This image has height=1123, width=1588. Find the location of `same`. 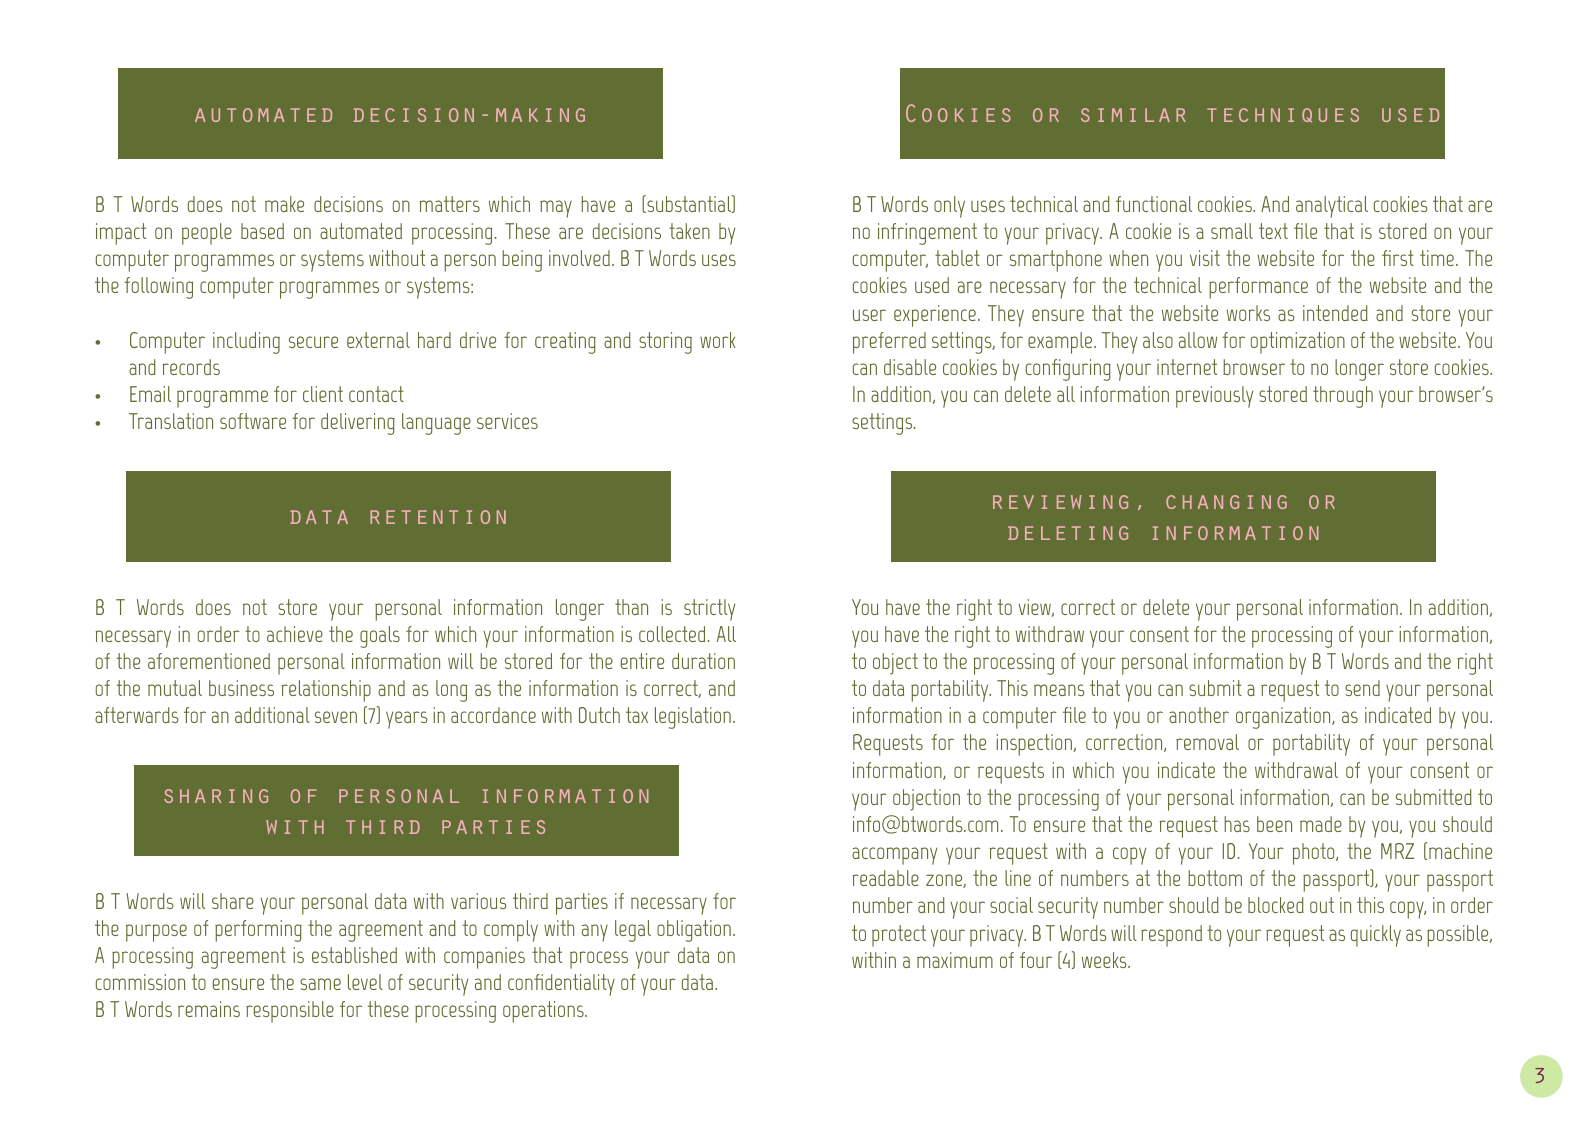

same is located at coordinates (320, 984).
